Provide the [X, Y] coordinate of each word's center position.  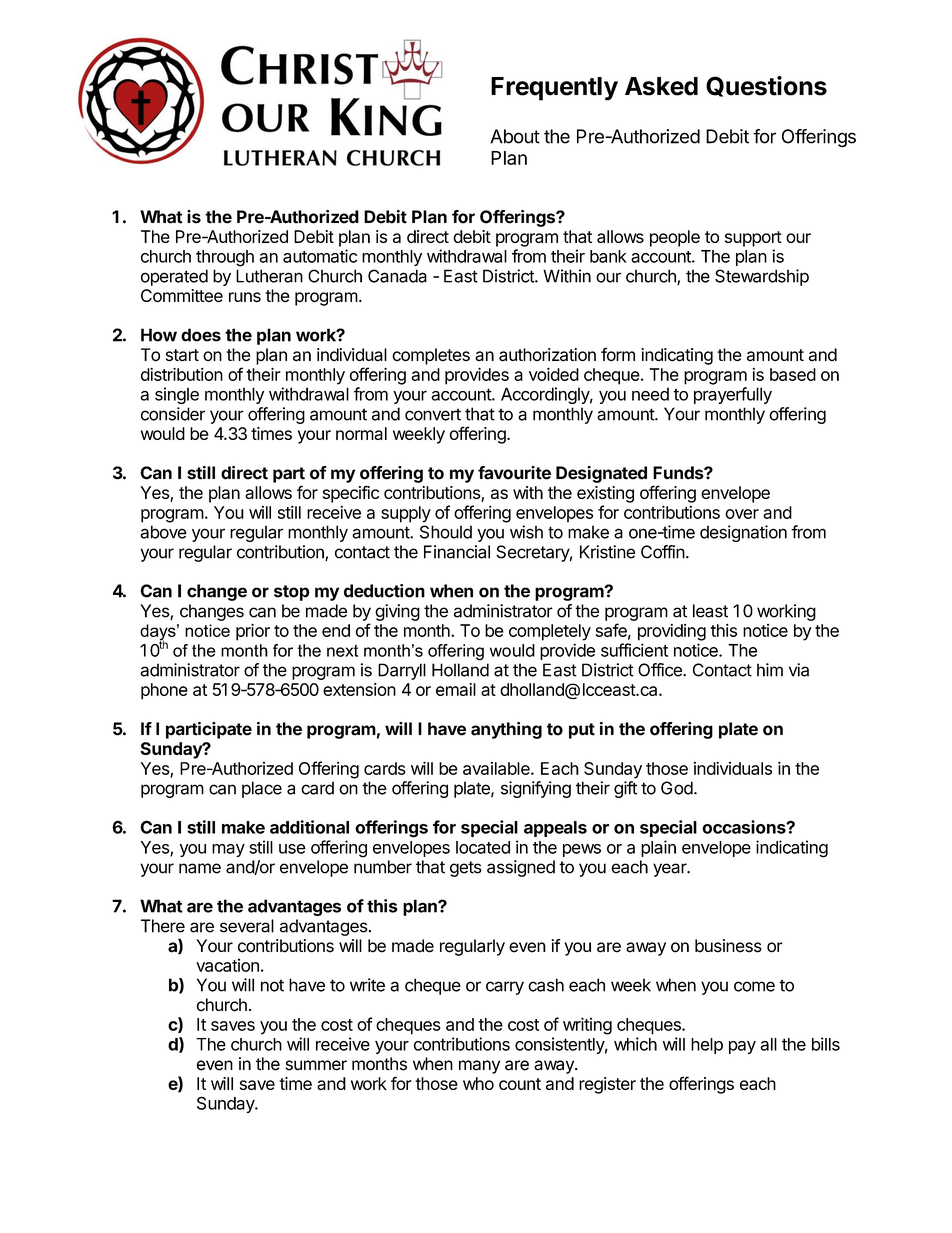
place [262, 789]
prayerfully [733, 395]
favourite [514, 473]
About [515, 136]
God [677, 788]
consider [173, 414]
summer [316, 1065]
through [225, 258]
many [479, 1067]
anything [506, 730]
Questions [766, 86]
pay [742, 1047]
